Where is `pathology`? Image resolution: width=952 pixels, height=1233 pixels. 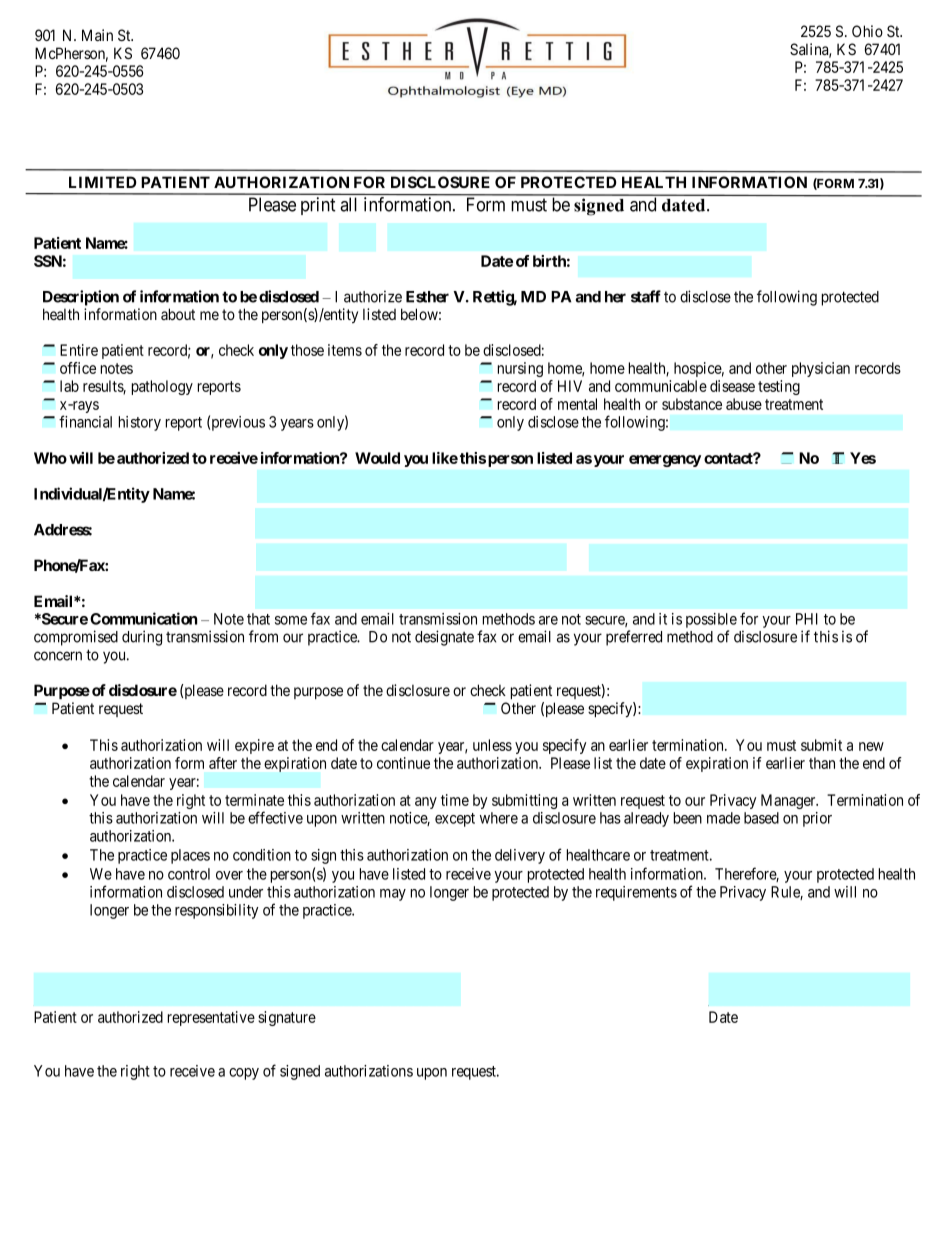
pathology is located at coordinates (162, 387).
